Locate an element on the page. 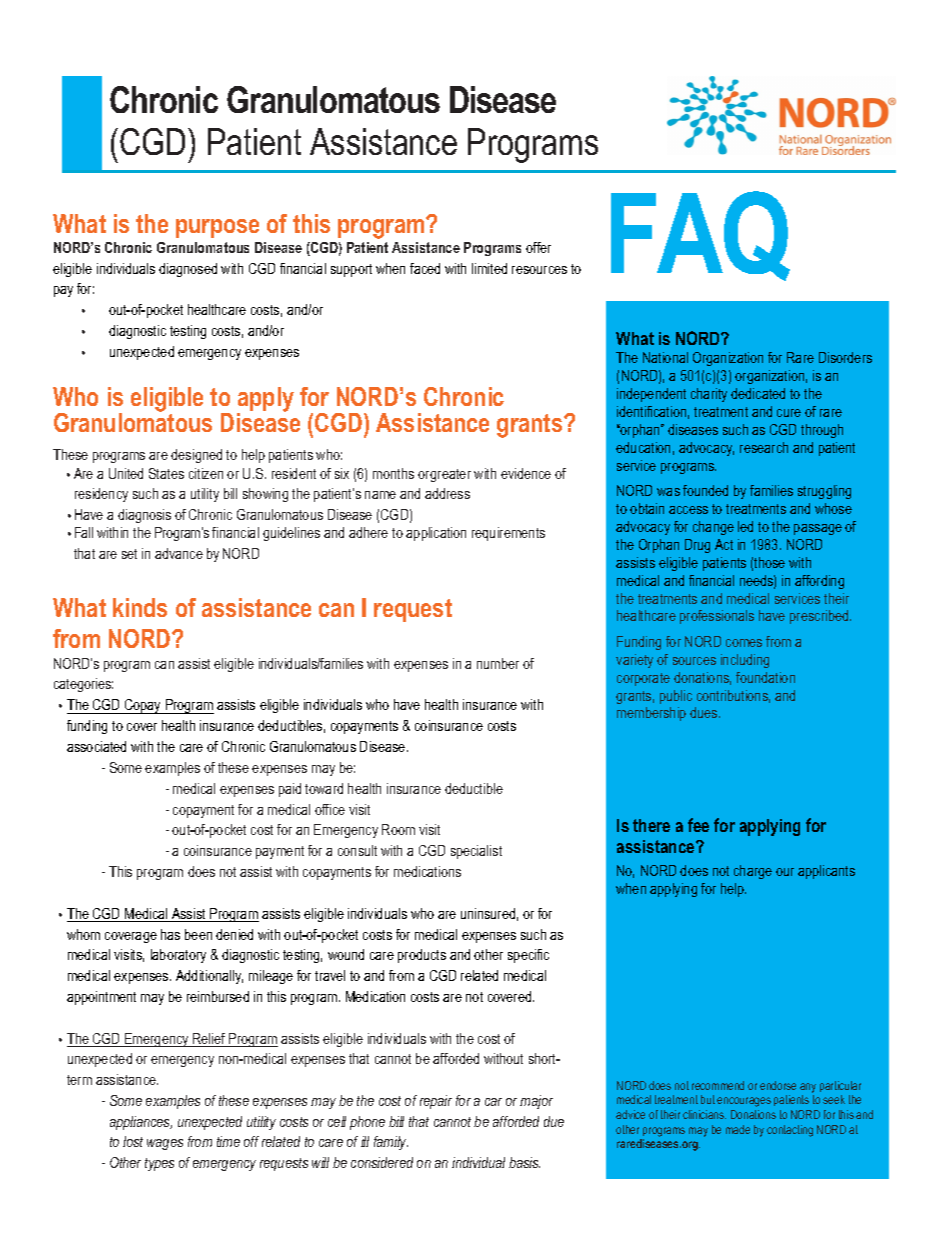 The width and height of the image is (952, 1233). number is located at coordinates (498, 663).
